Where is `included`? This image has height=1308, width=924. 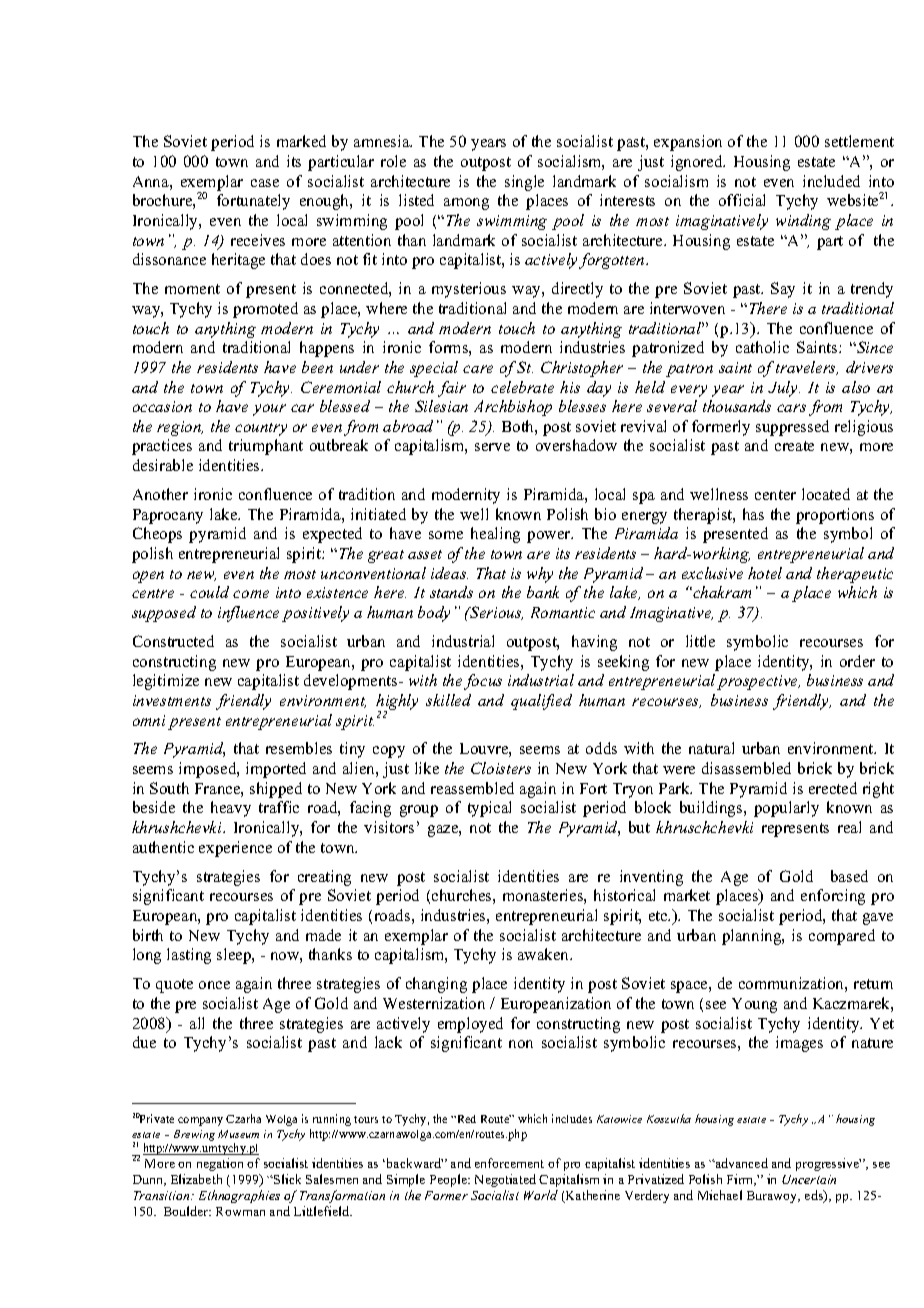
included is located at coordinates (831, 181).
